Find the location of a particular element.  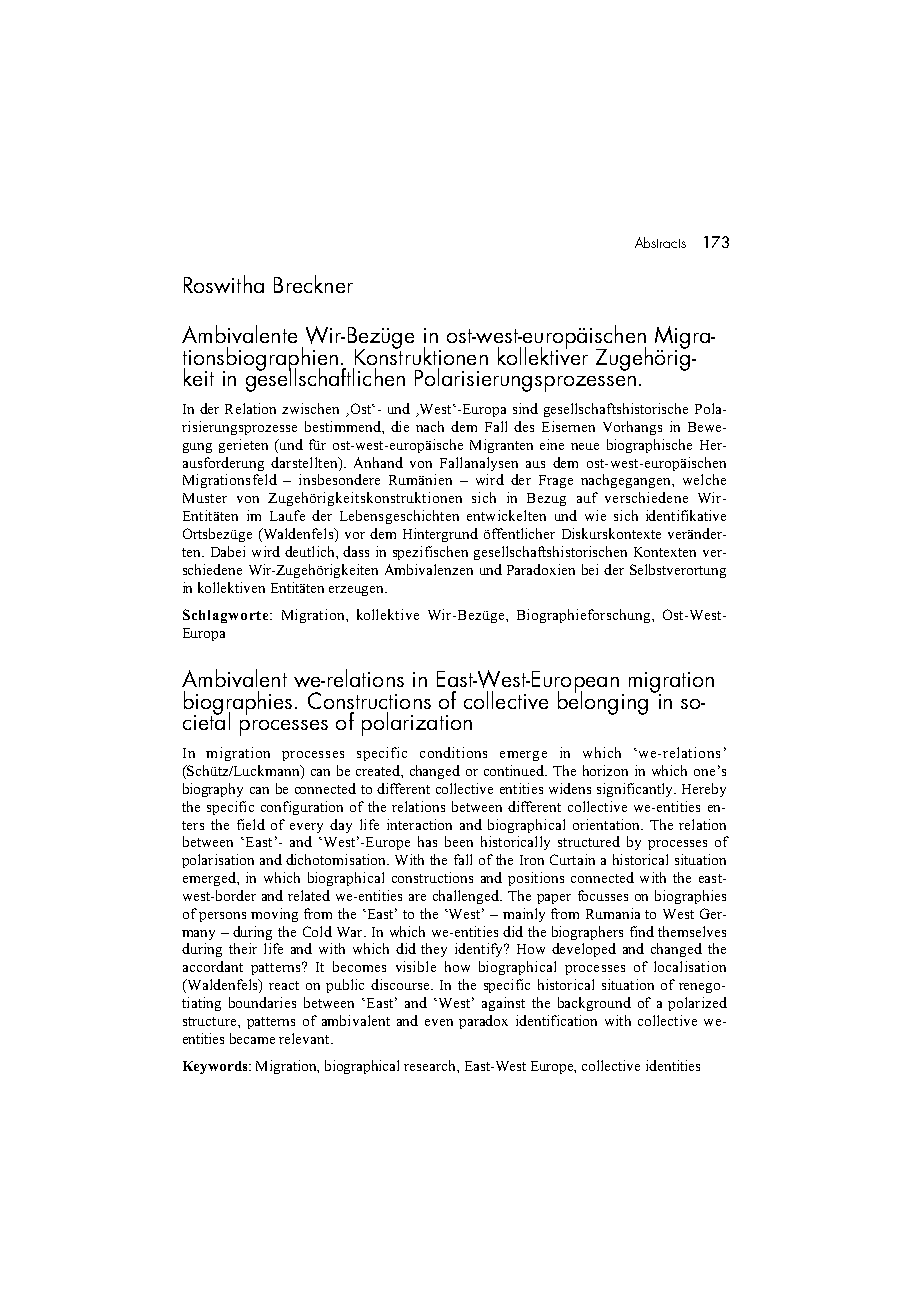

wie is located at coordinates (595, 515).
